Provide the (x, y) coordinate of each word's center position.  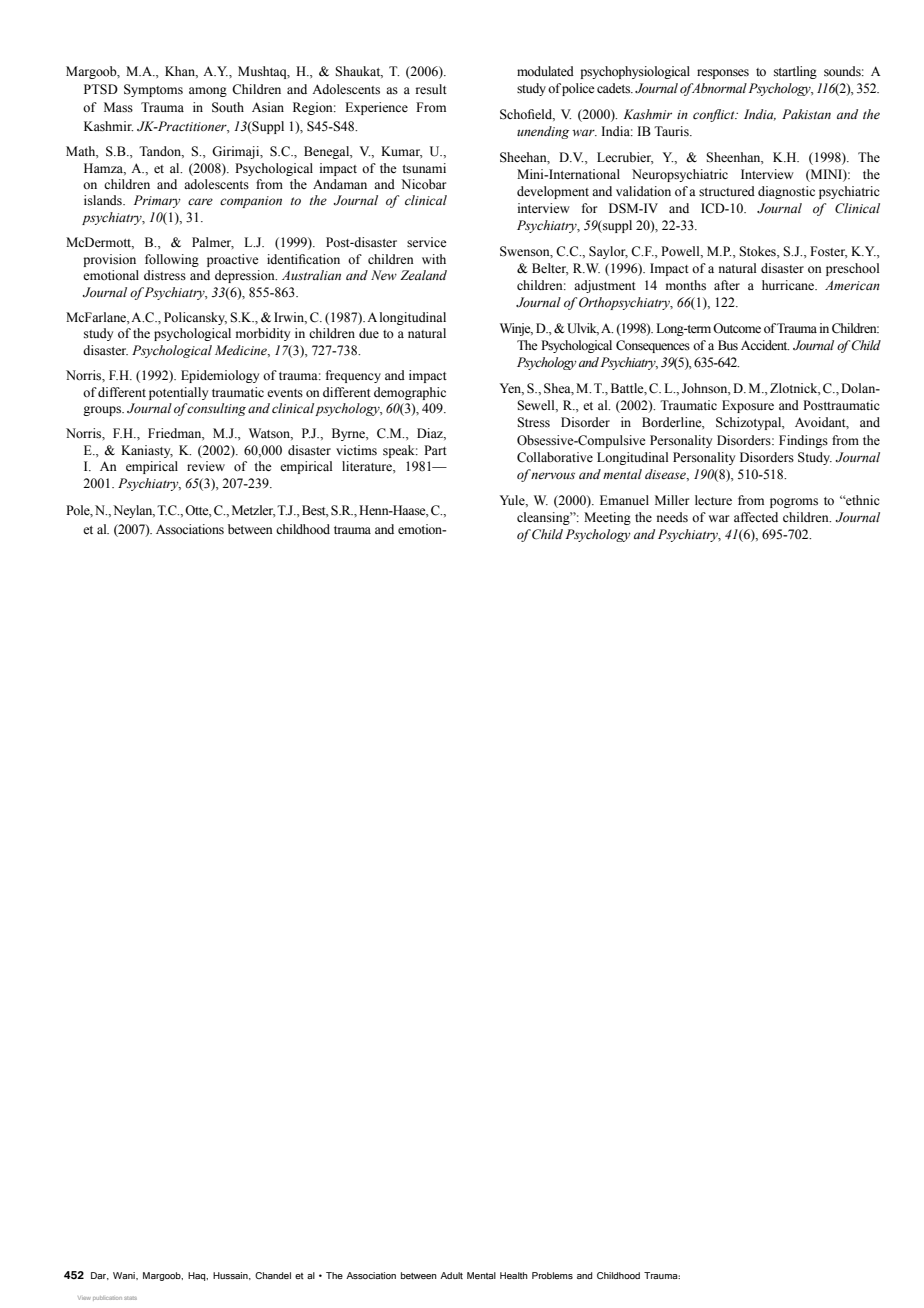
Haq (198, 1276)
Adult (451, 1275)
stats (130, 1298)
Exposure (748, 406)
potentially (178, 393)
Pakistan (806, 114)
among (208, 92)
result (431, 89)
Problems (552, 1275)
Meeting (607, 518)
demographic (410, 393)
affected (756, 517)
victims (356, 450)
